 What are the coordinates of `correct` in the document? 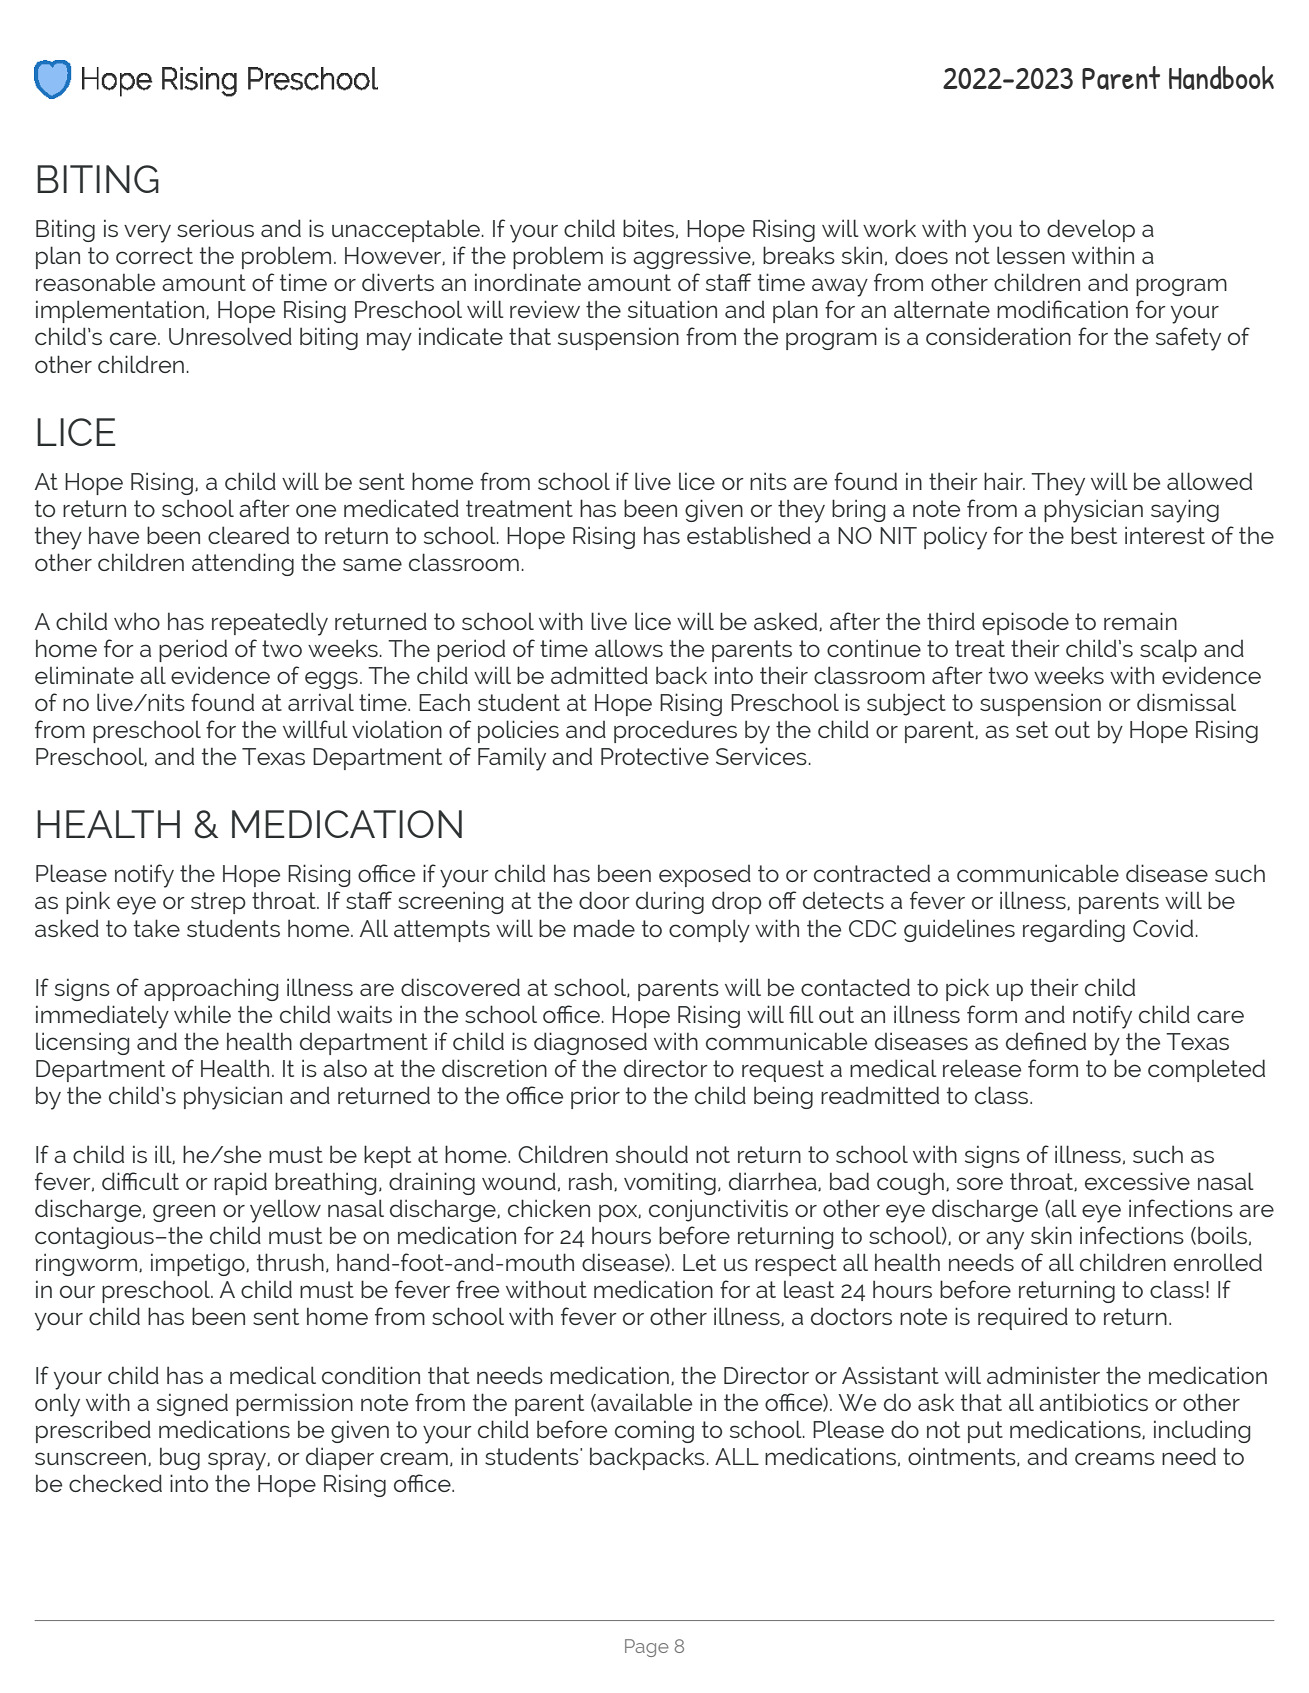 It's located at (154, 255).
